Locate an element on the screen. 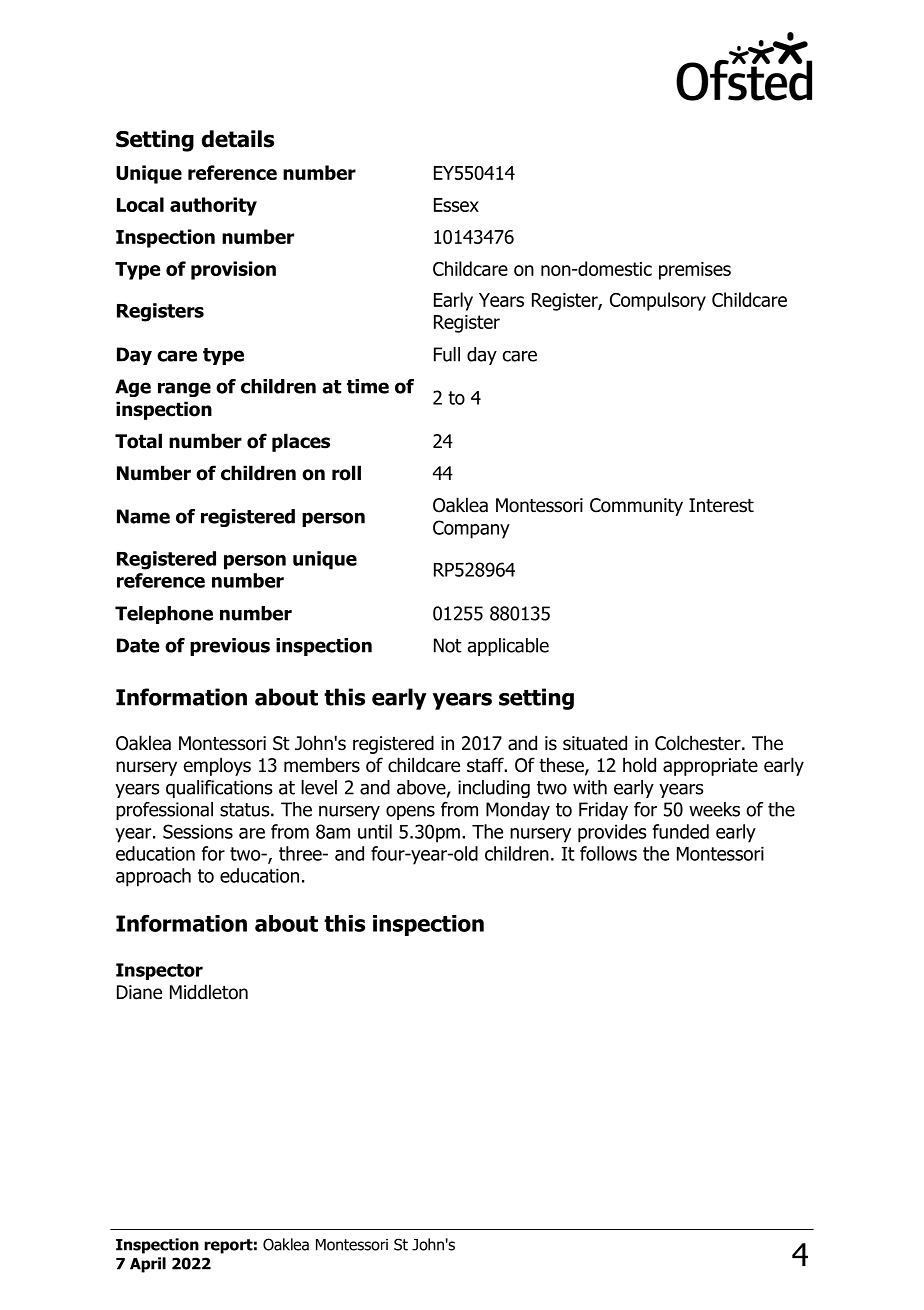 This screenshot has height=1310, width=924. Essex is located at coordinates (456, 205).
